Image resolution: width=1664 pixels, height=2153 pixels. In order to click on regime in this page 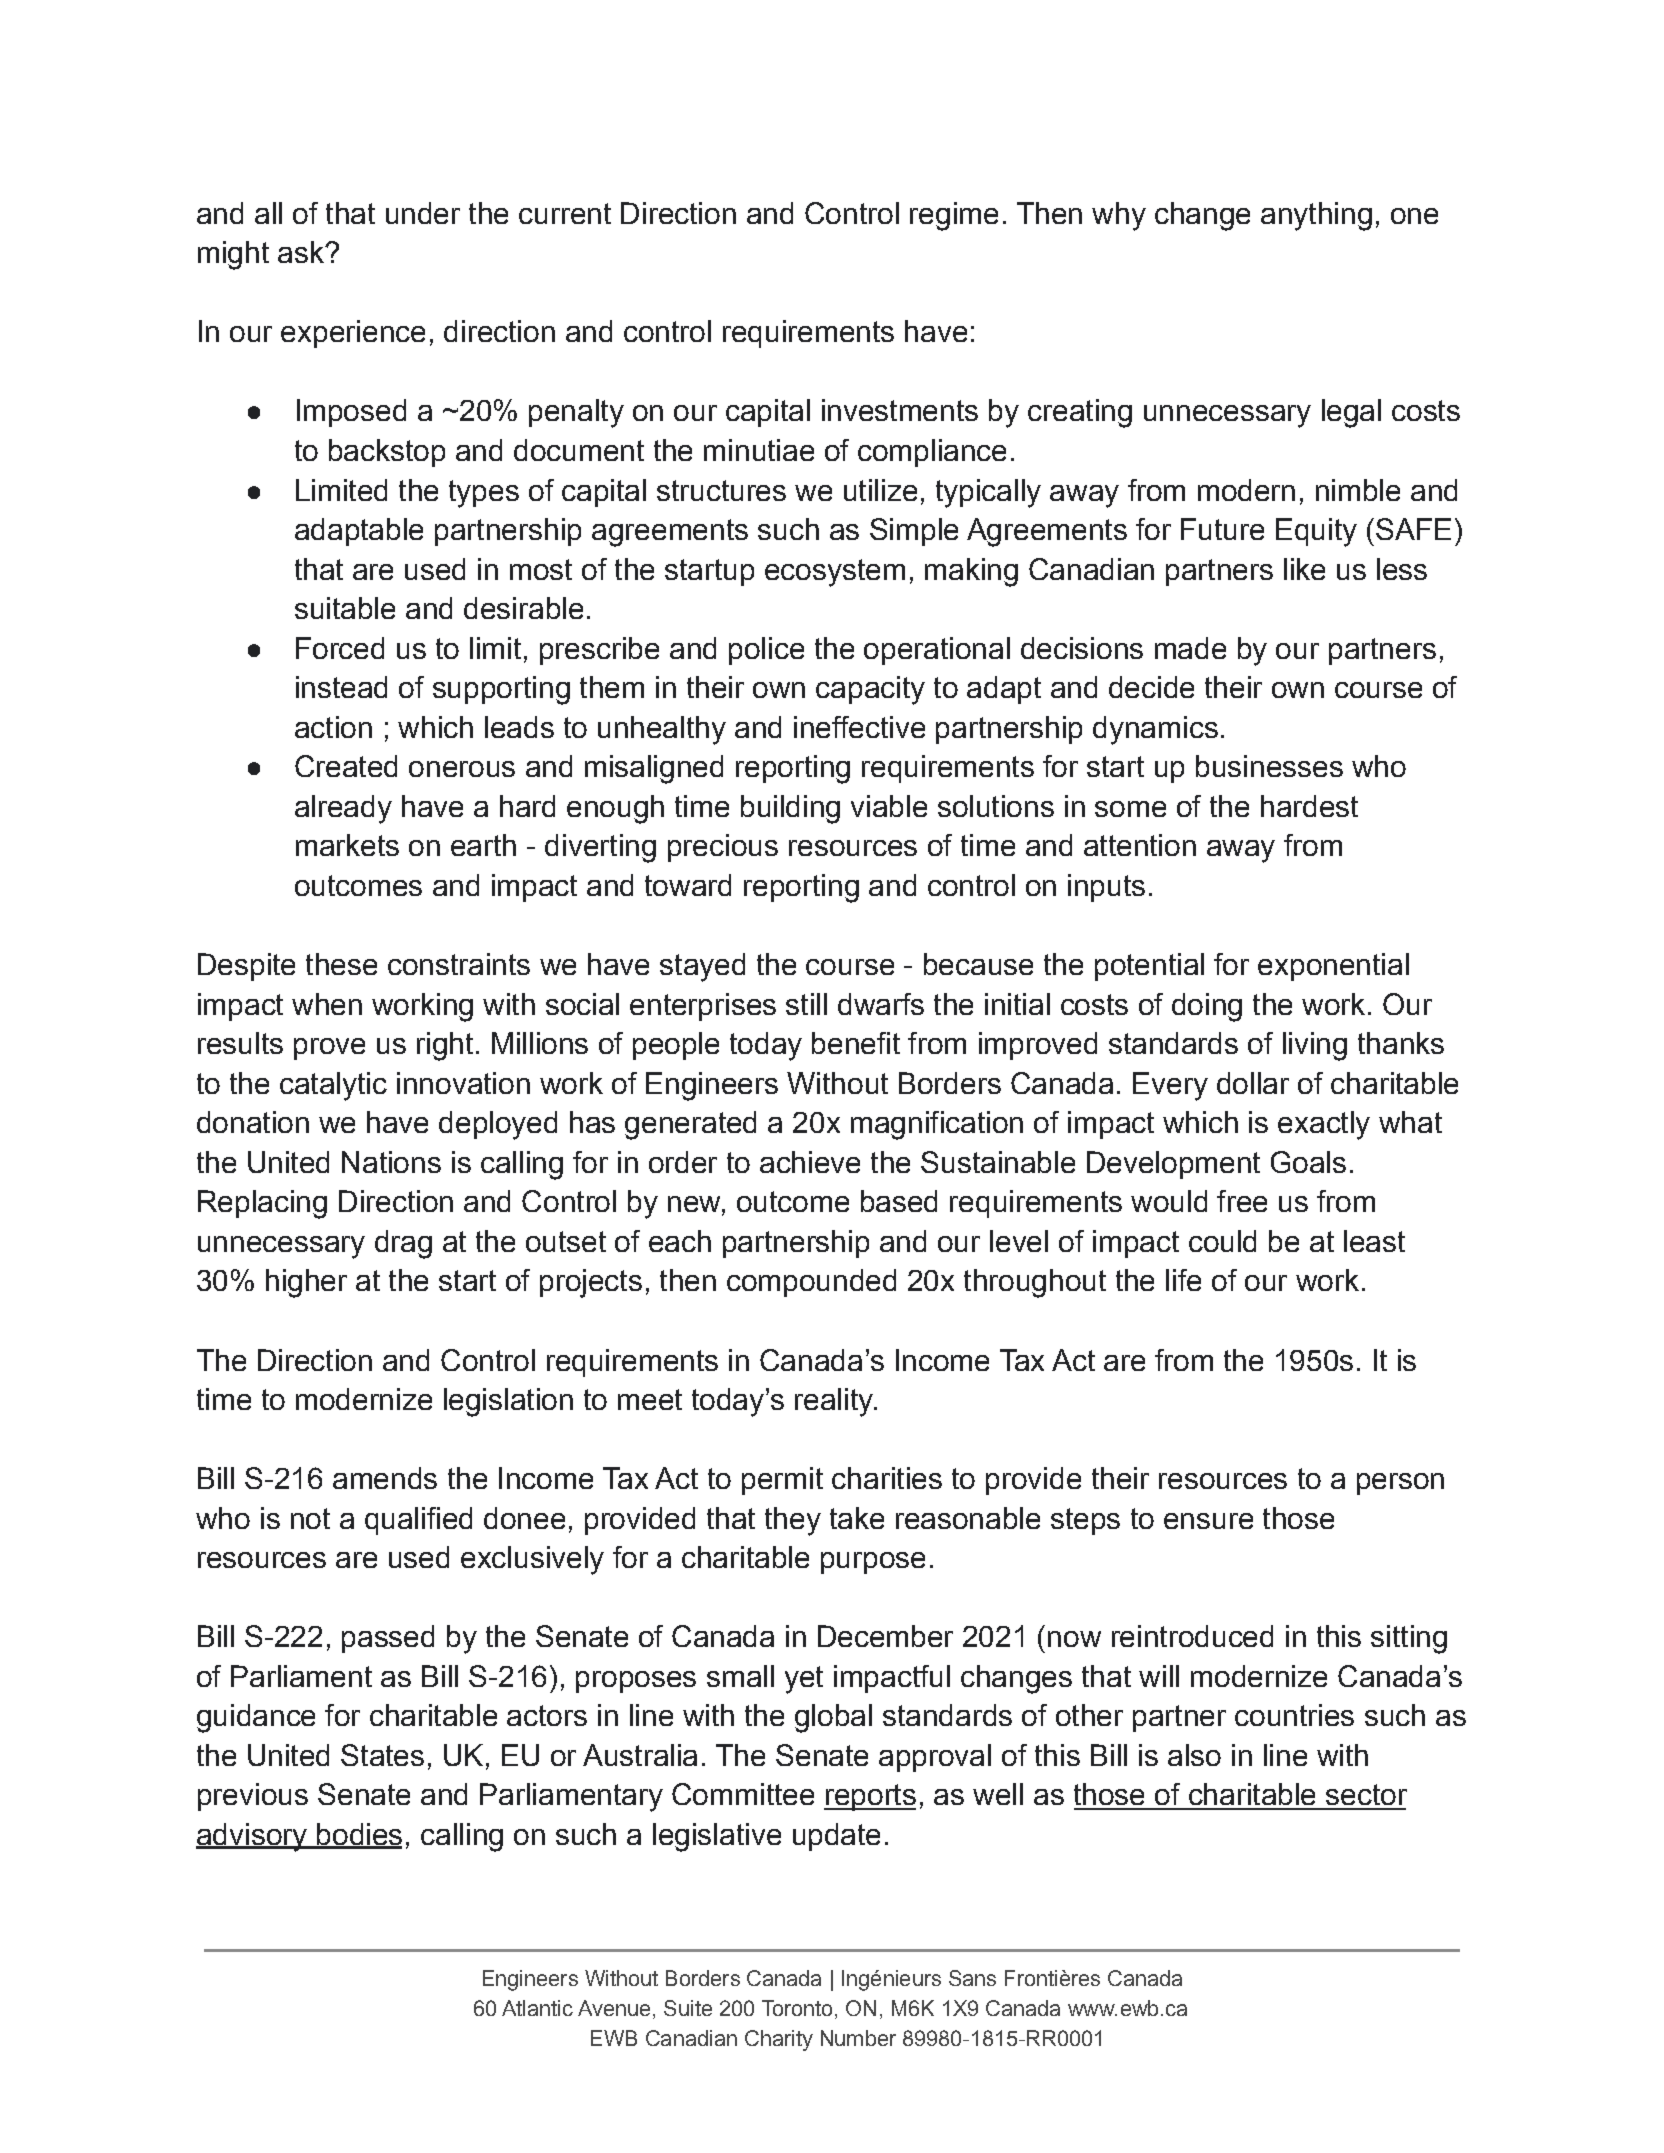, I will do `click(954, 216)`.
